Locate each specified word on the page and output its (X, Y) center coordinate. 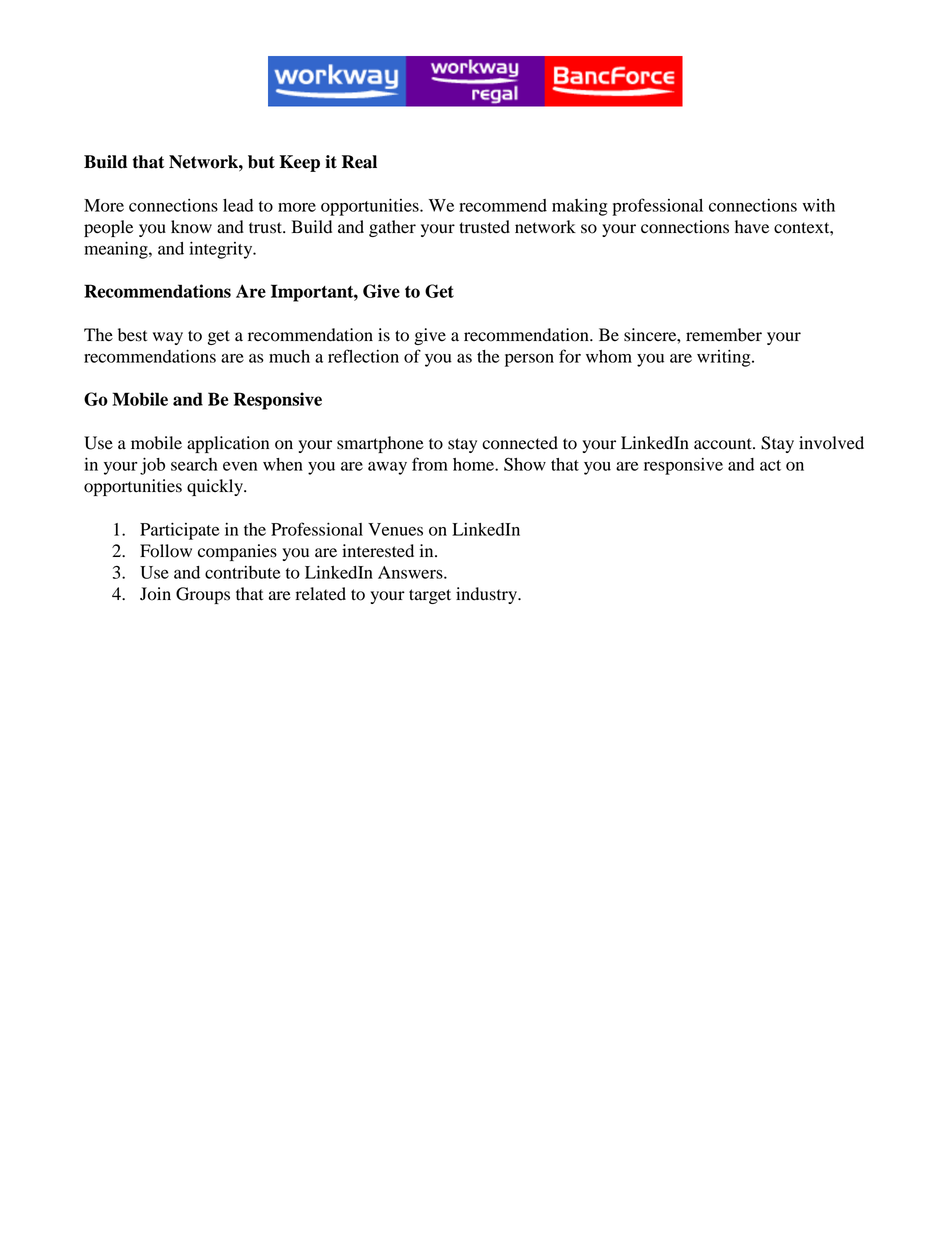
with (819, 205)
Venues (395, 529)
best (132, 335)
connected (520, 443)
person (529, 360)
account (724, 444)
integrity (222, 250)
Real (359, 162)
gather (392, 228)
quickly (216, 487)
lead (238, 205)
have (752, 227)
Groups (203, 595)
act (770, 465)
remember (724, 335)
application (228, 444)
